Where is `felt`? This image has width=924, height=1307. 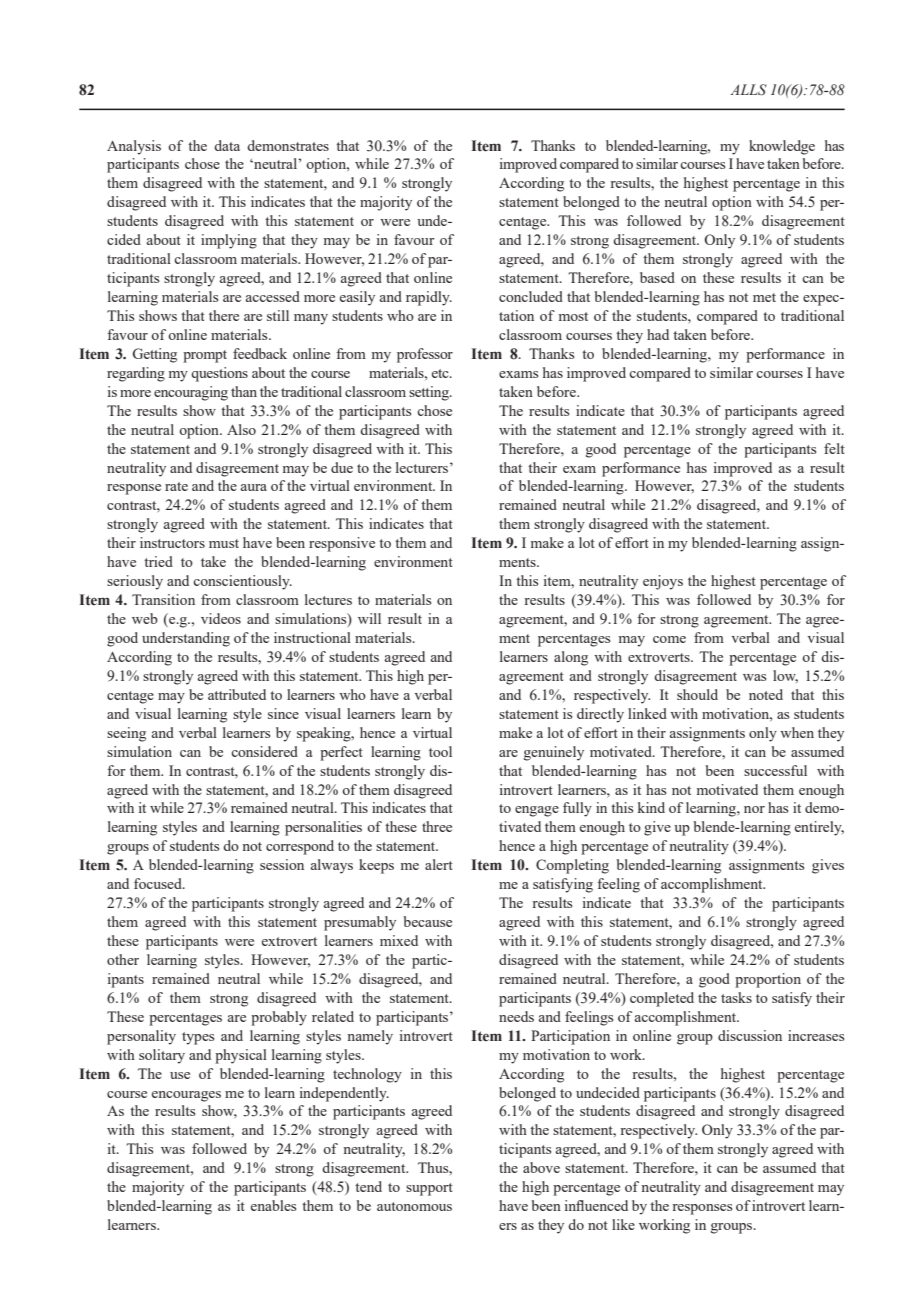 felt is located at coordinates (834, 448).
